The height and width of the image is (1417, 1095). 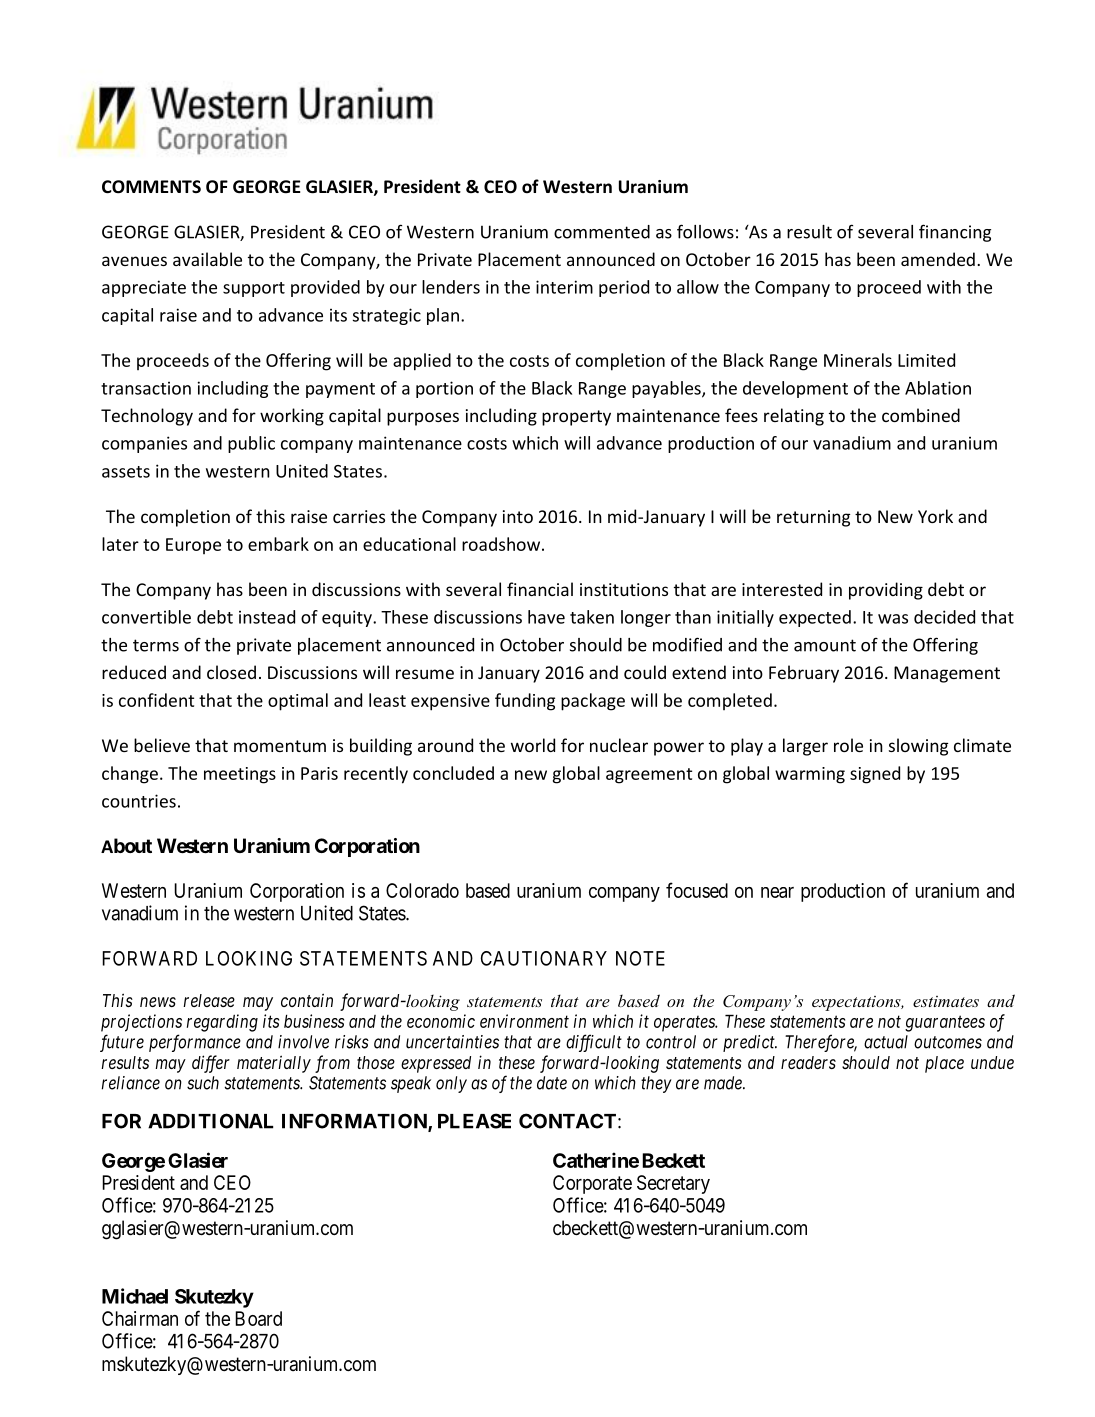 What do you see at coordinates (592, 1184) in the image?
I see `Corporate` at bounding box center [592, 1184].
